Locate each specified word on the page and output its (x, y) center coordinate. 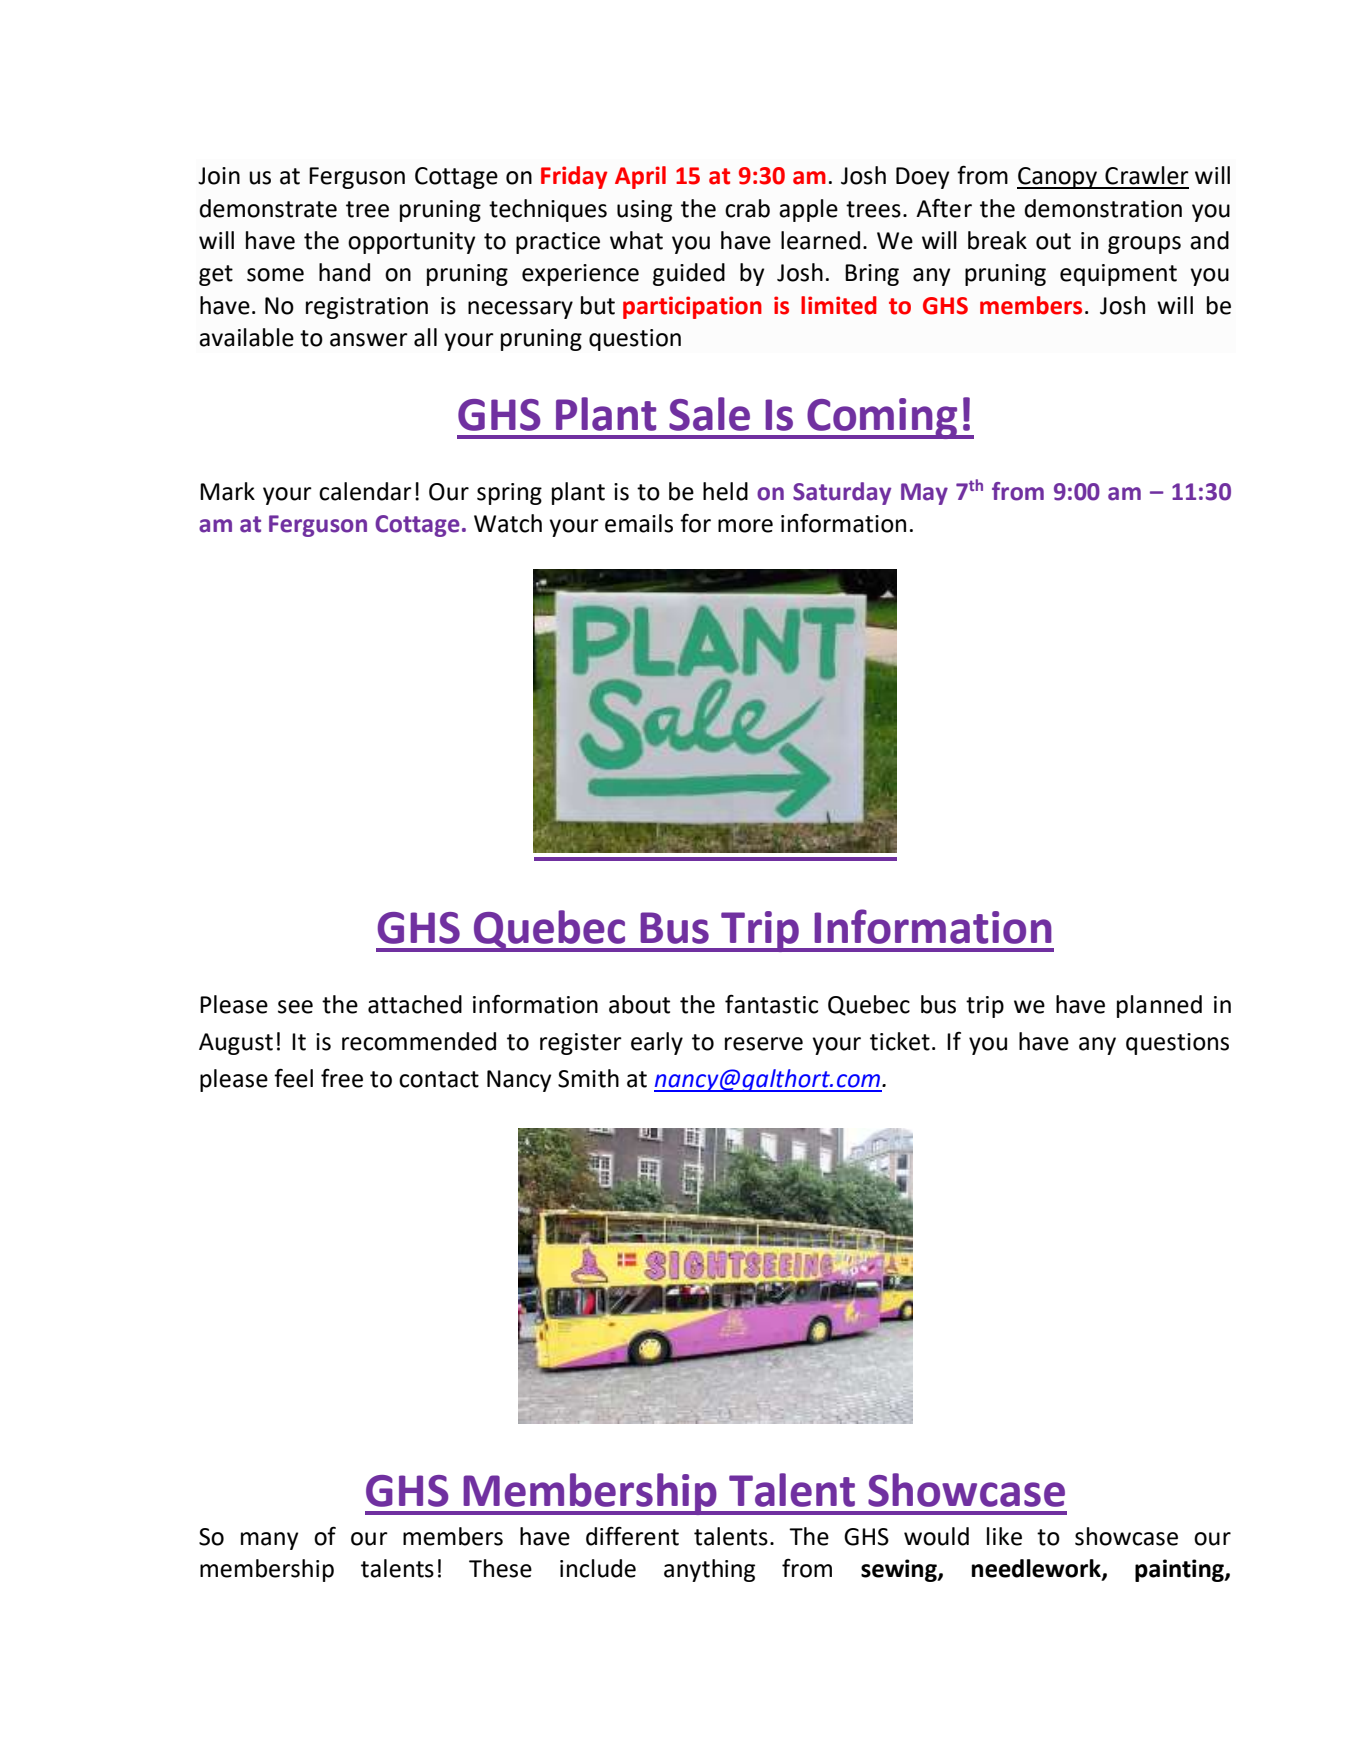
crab (747, 208)
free (342, 1078)
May (924, 494)
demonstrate (268, 208)
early (657, 1043)
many (270, 1541)
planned (1159, 1006)
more (745, 526)
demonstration (1103, 208)
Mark (227, 491)
